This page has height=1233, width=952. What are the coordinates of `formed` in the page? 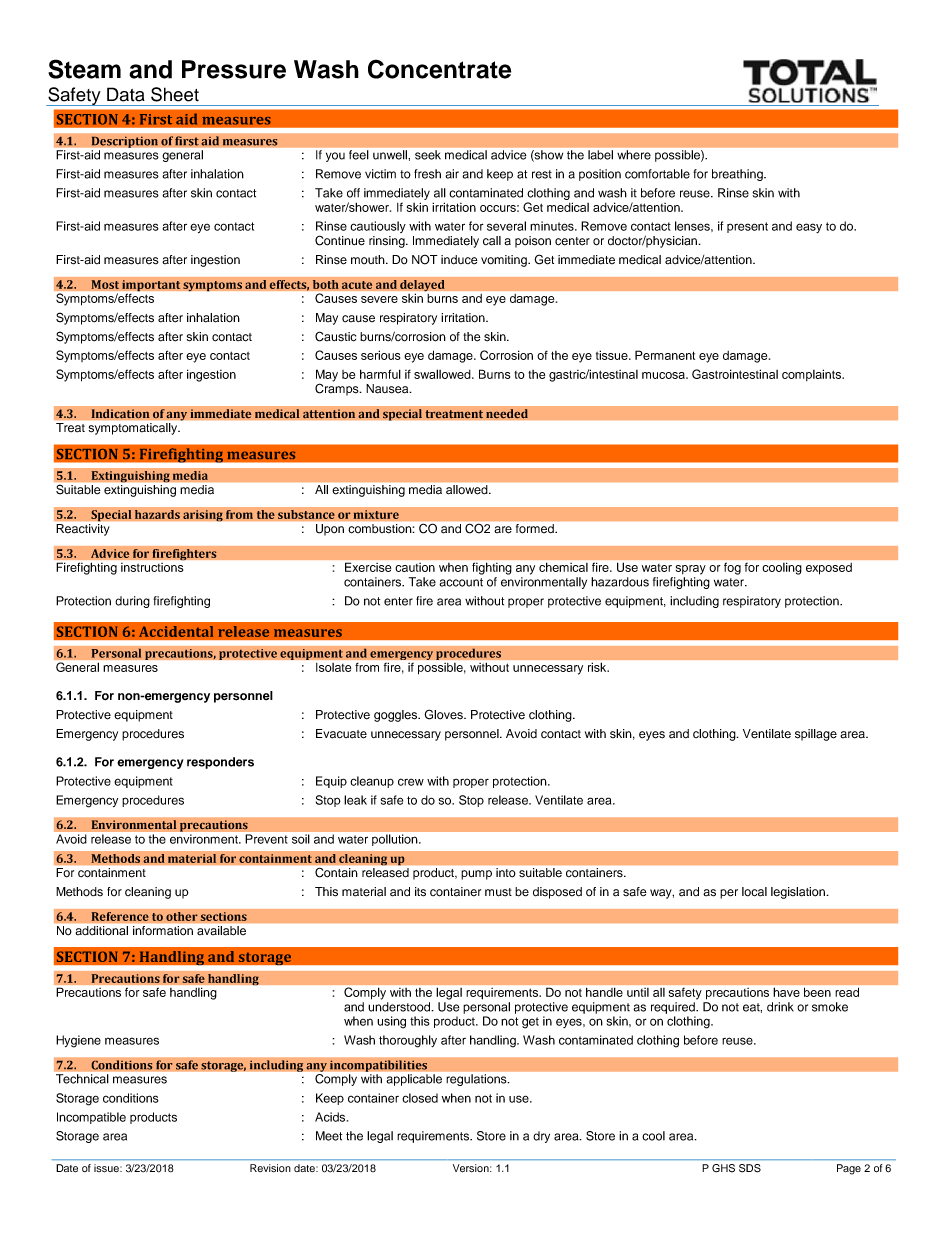 It's located at (536, 528).
